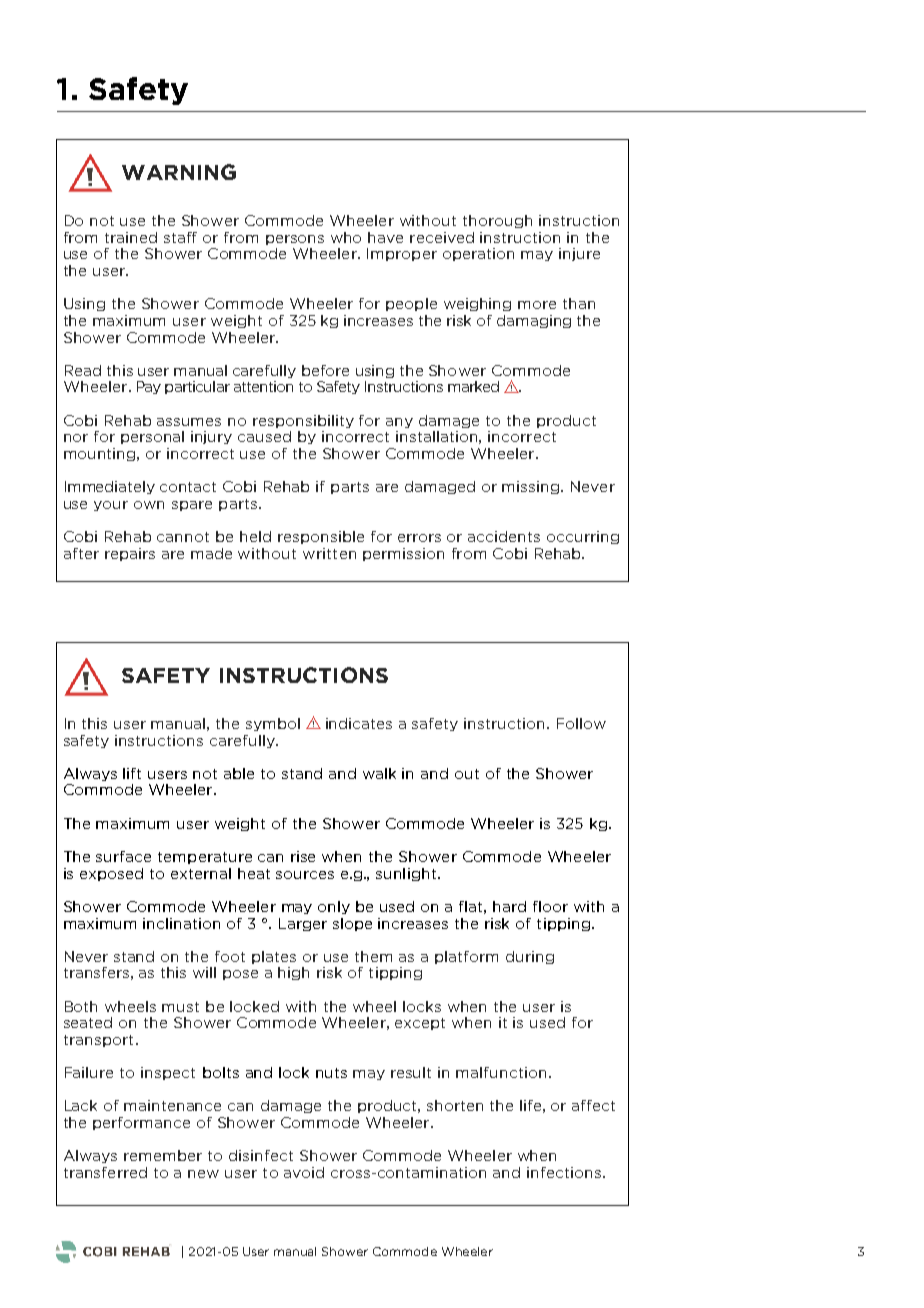 The width and height of the screenshot is (924, 1308). What do you see at coordinates (303, 856) in the screenshot?
I see `rise` at bounding box center [303, 856].
